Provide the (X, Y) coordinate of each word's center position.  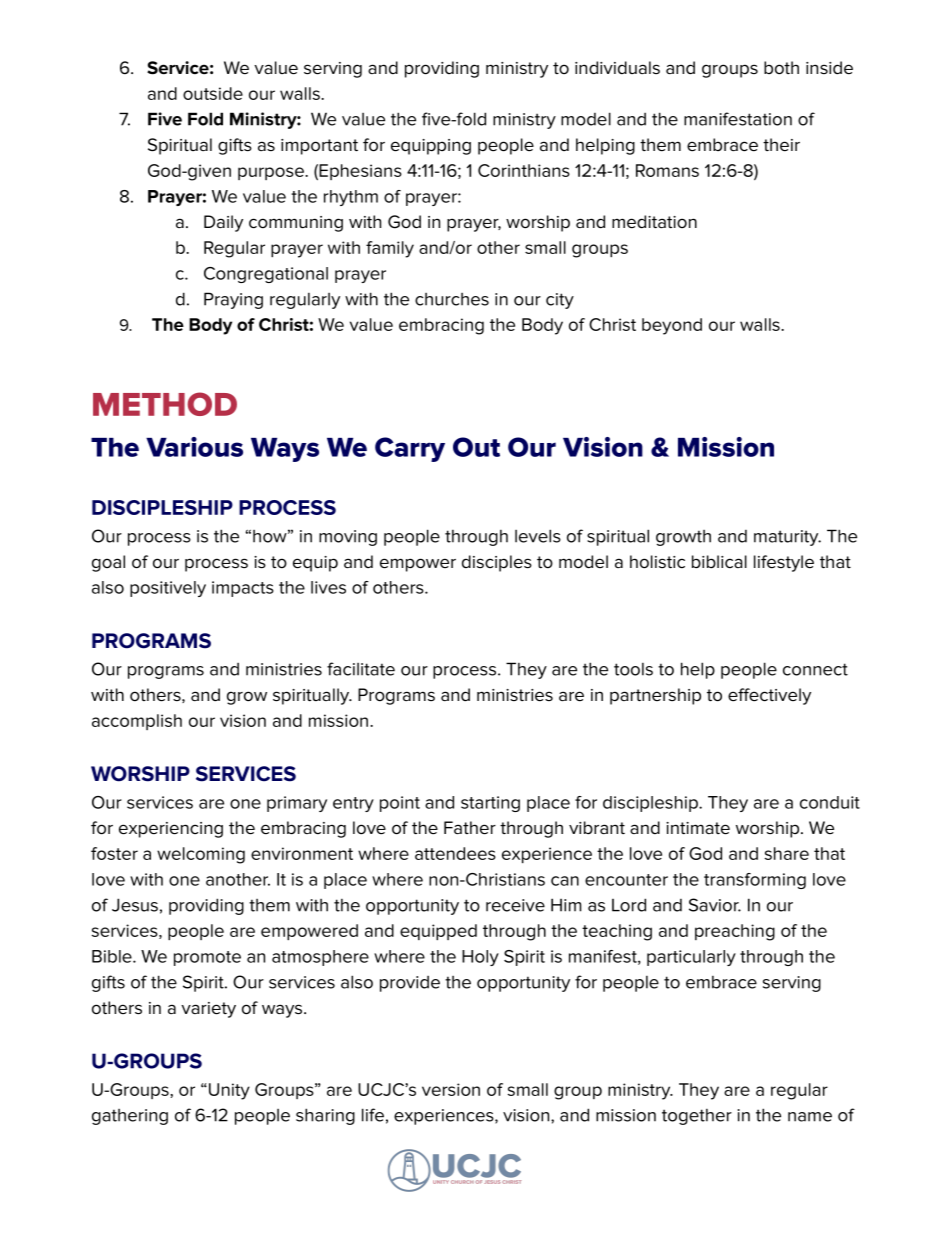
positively (168, 589)
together (697, 1117)
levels (538, 536)
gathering (130, 1117)
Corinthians (524, 170)
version (451, 1089)
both (781, 68)
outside (213, 93)
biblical (719, 562)
